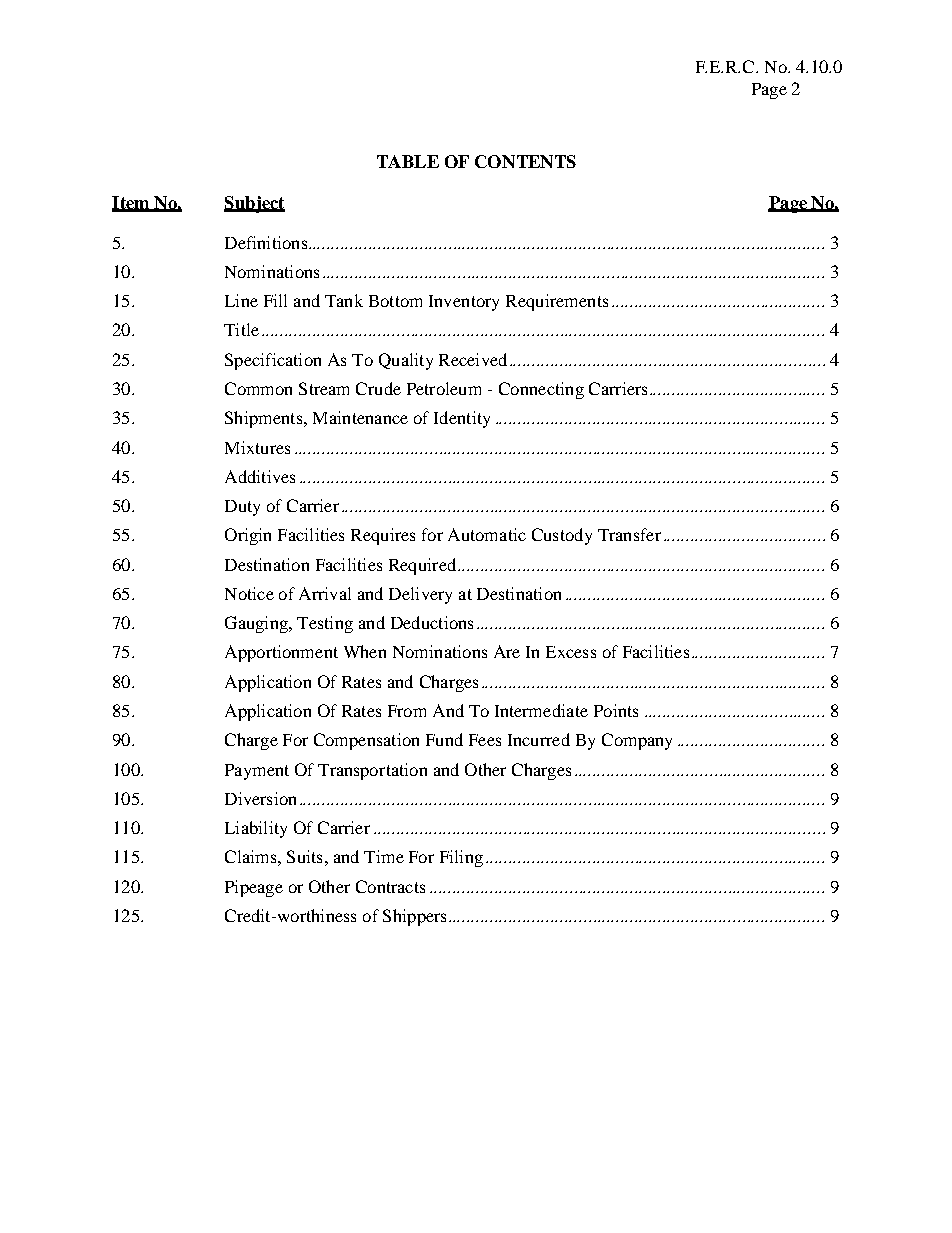 Image resolution: width=952 pixels, height=1233 pixels. What do you see at coordinates (408, 161) in the document?
I see `TABLE` at bounding box center [408, 161].
